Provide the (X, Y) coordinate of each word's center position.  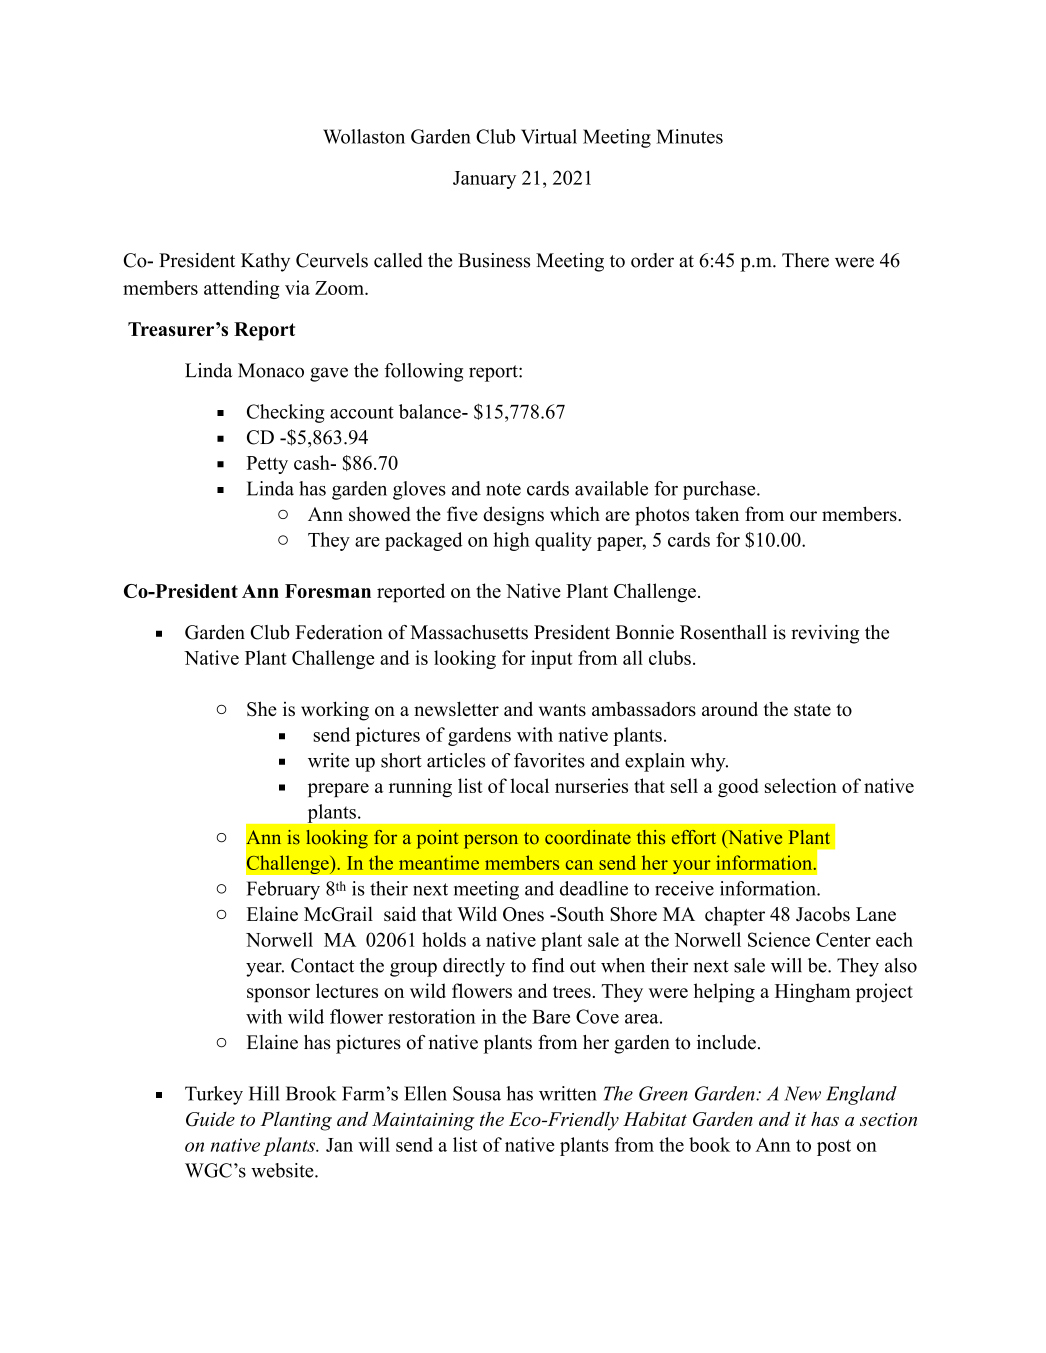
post (834, 1147)
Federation (339, 632)
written (568, 1093)
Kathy (265, 262)
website (283, 1170)
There (805, 260)
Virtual (549, 136)
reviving (825, 634)
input (552, 659)
